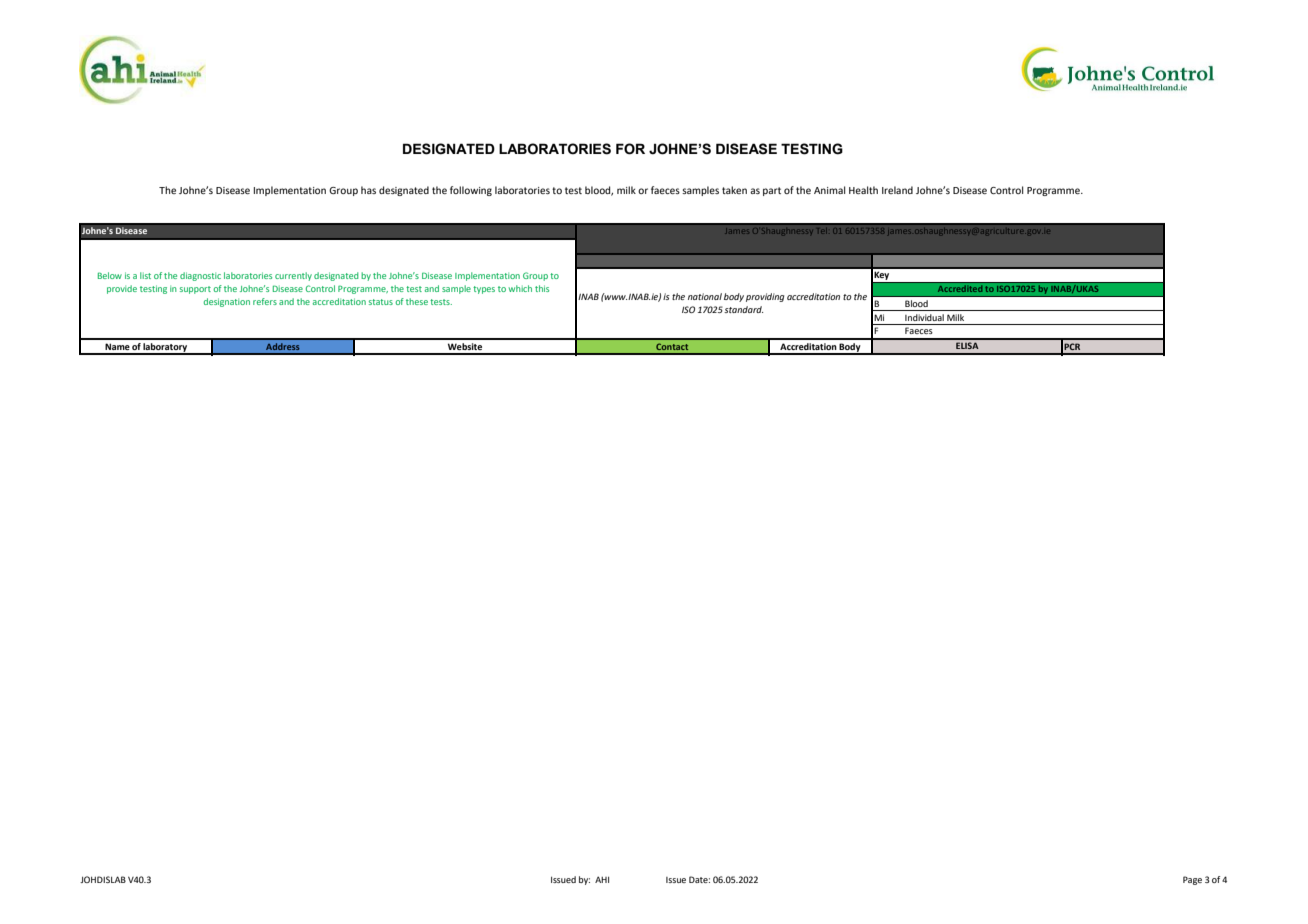 The image size is (1308, 924). What do you see at coordinates (765, 297) in the screenshot?
I see `providing` at bounding box center [765, 297].
